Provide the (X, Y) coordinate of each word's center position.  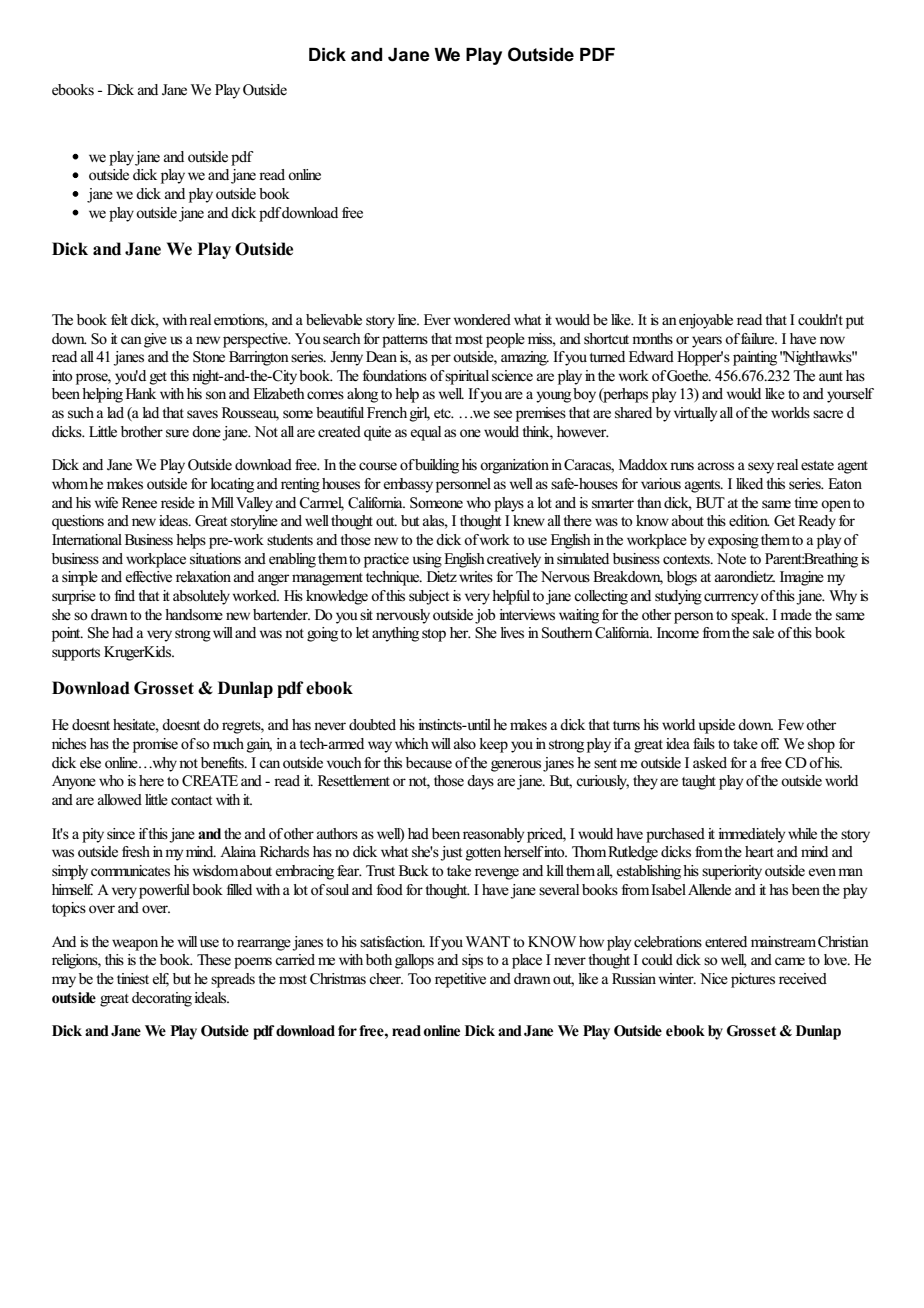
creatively (514, 560)
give (155, 340)
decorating (162, 999)
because (429, 763)
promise (155, 745)
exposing (733, 541)
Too (419, 978)
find (125, 595)
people (505, 340)
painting (755, 358)
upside (717, 726)
